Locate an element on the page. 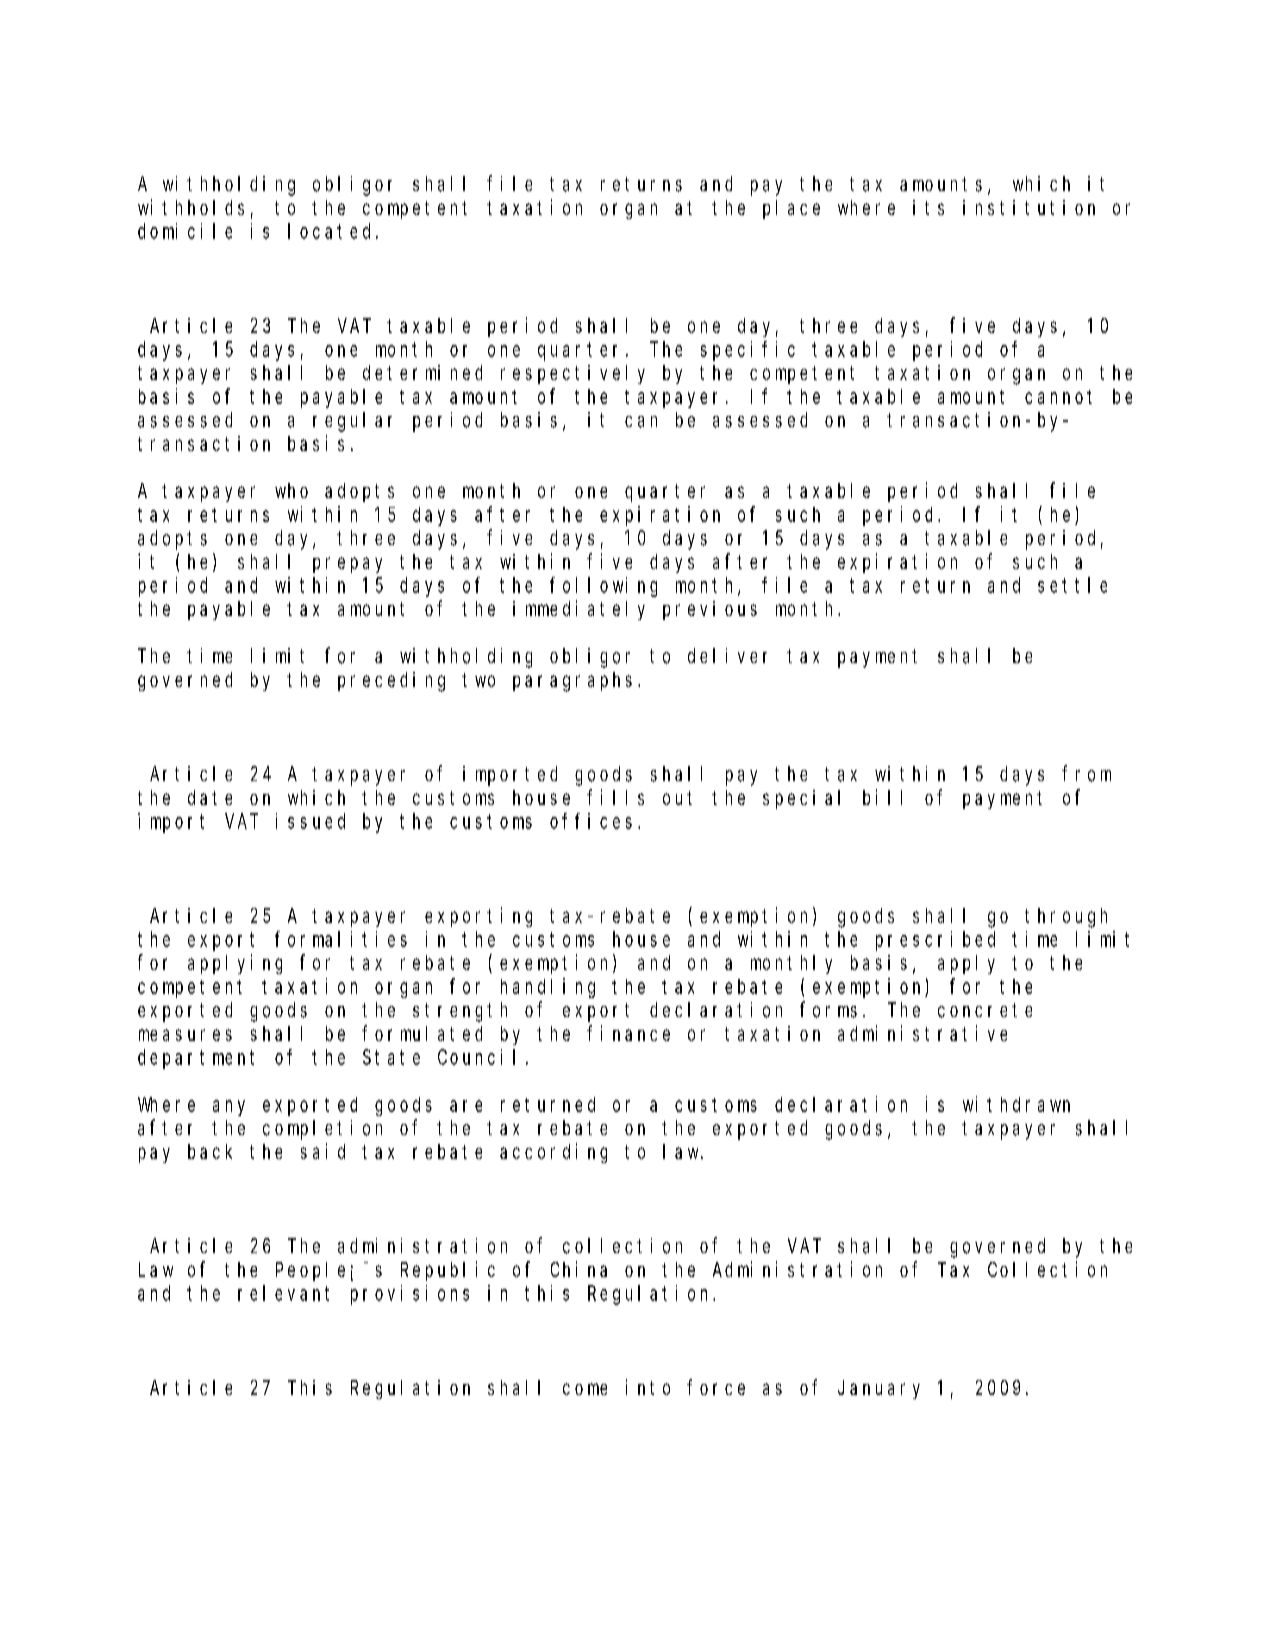 The height and width of the document is (1650, 1275). from is located at coordinates (1086, 774).
